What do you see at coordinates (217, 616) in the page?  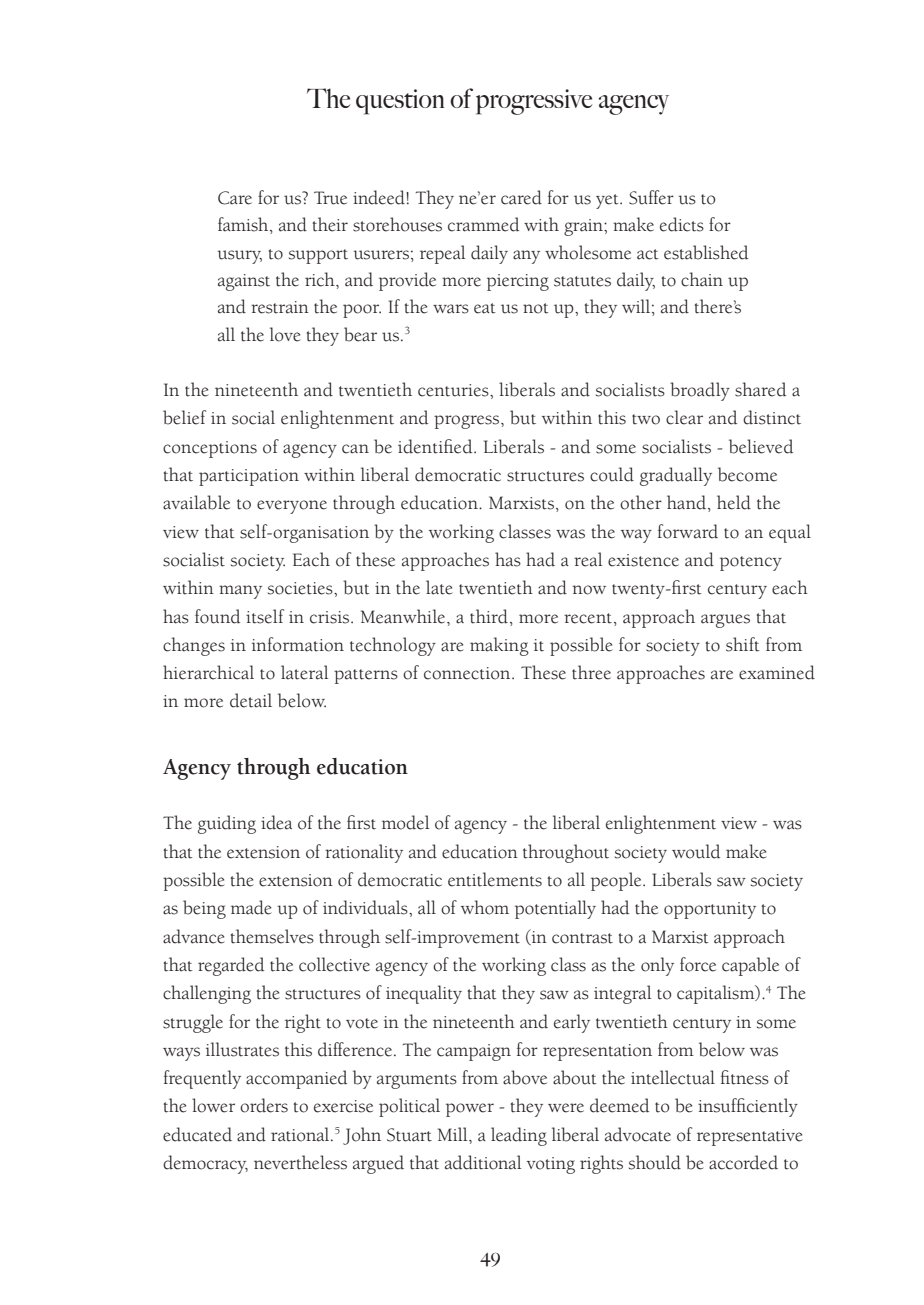 I see `found` at bounding box center [217, 616].
